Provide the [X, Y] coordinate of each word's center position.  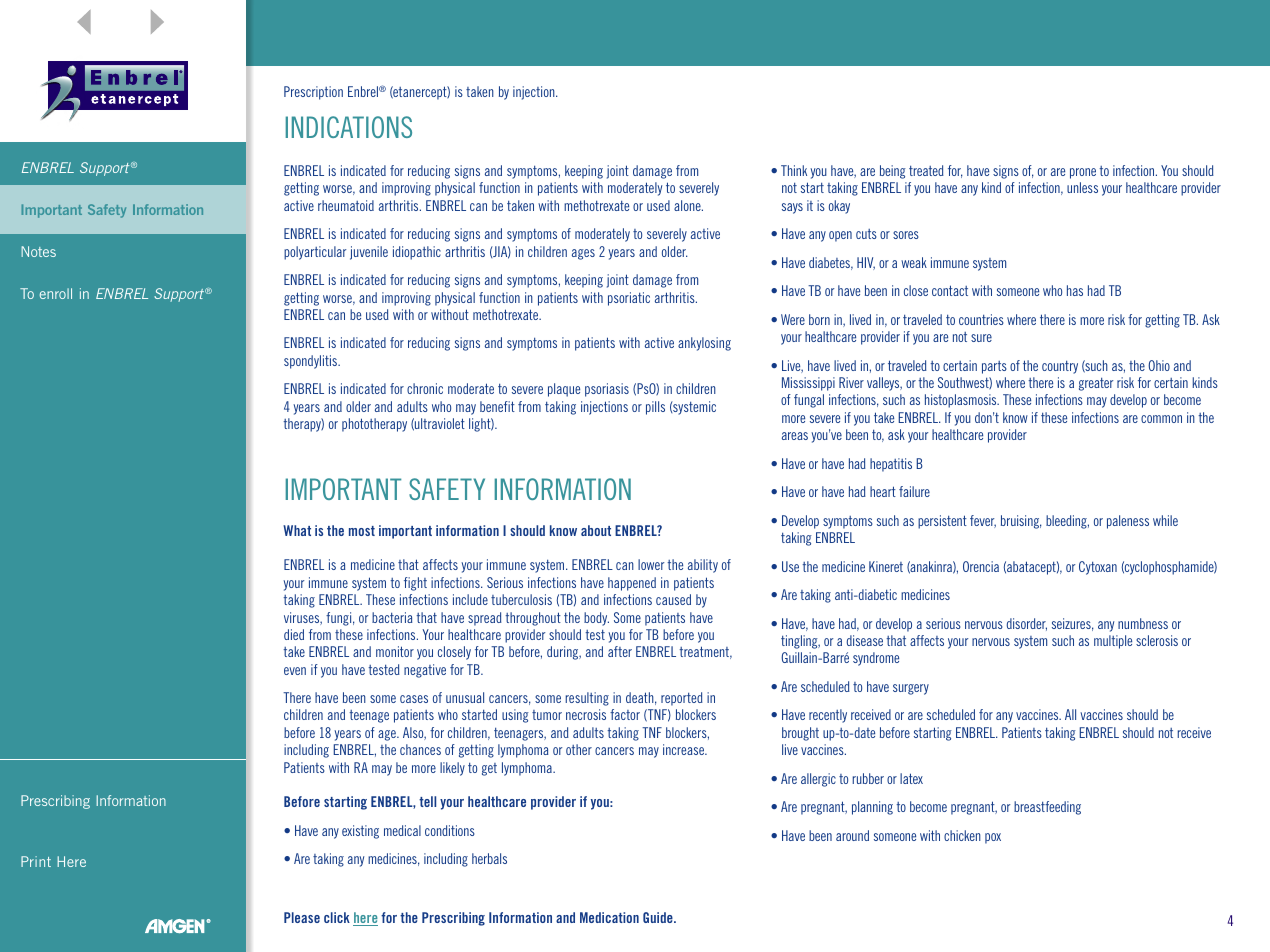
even [295, 671]
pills [655, 408]
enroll [56, 293]
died [294, 634]
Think [794, 170]
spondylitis [312, 362]
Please [302, 917]
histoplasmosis [962, 401]
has [1075, 290]
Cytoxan [1098, 568]
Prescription [313, 93]
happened [632, 584]
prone [1083, 173]
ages [583, 254]
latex [911, 778]
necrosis [586, 714]
